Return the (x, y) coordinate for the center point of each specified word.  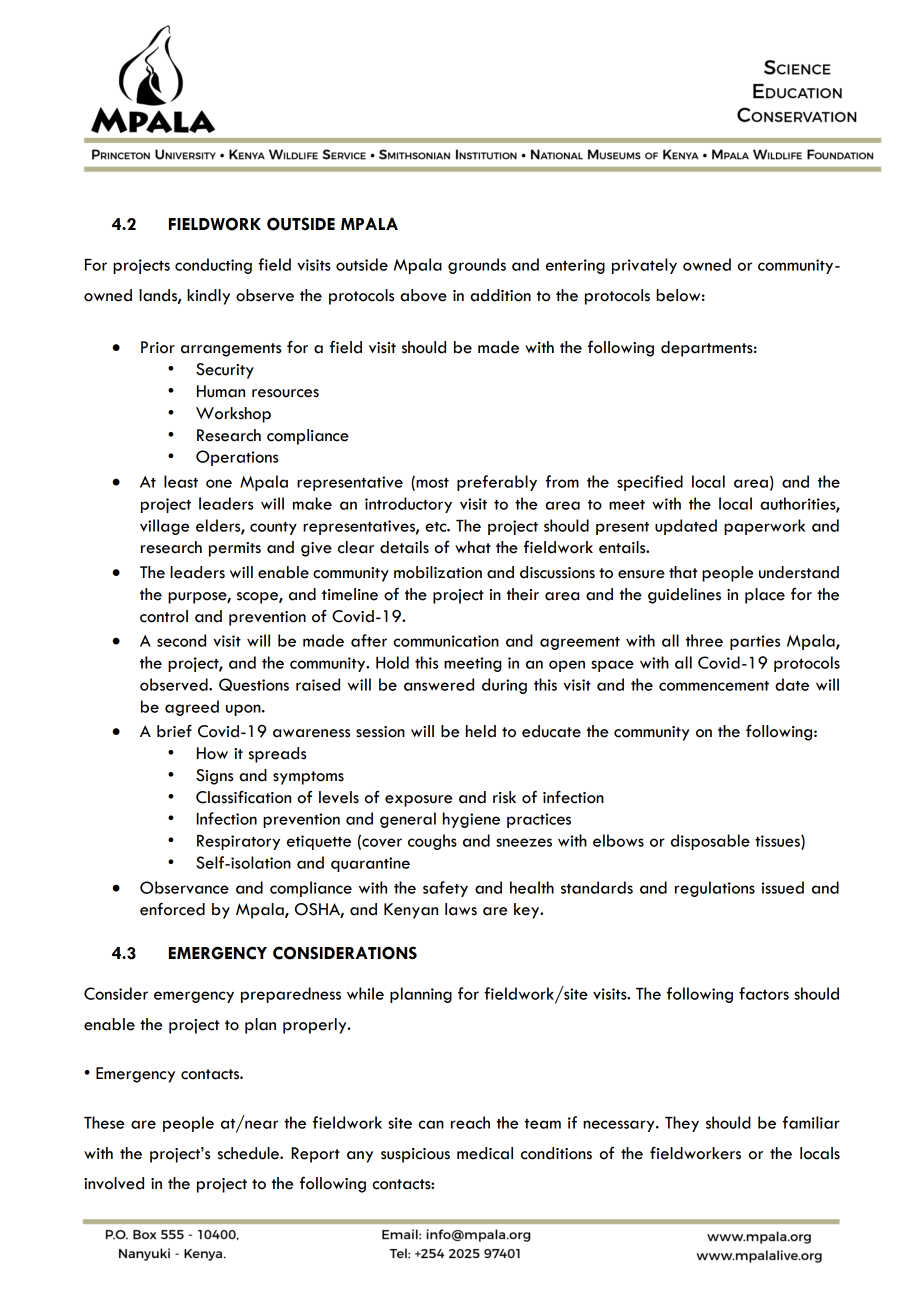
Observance (184, 887)
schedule (249, 1153)
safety (445, 889)
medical (485, 1153)
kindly (208, 297)
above (423, 295)
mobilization (438, 572)
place (765, 596)
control (164, 616)
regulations (715, 889)
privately (644, 266)
